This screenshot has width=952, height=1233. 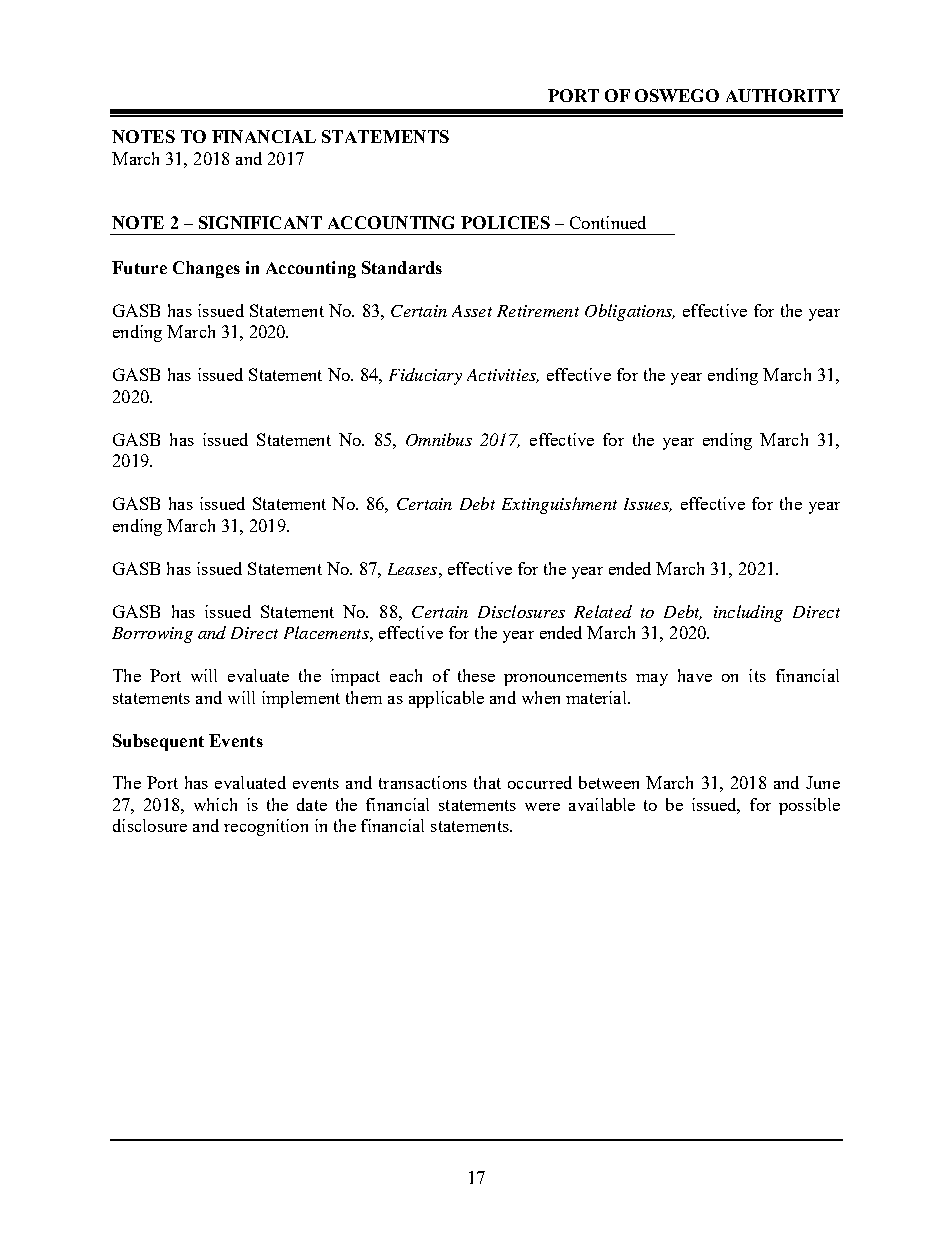 What do you see at coordinates (215, 804) in the screenshot?
I see `which` at bounding box center [215, 804].
